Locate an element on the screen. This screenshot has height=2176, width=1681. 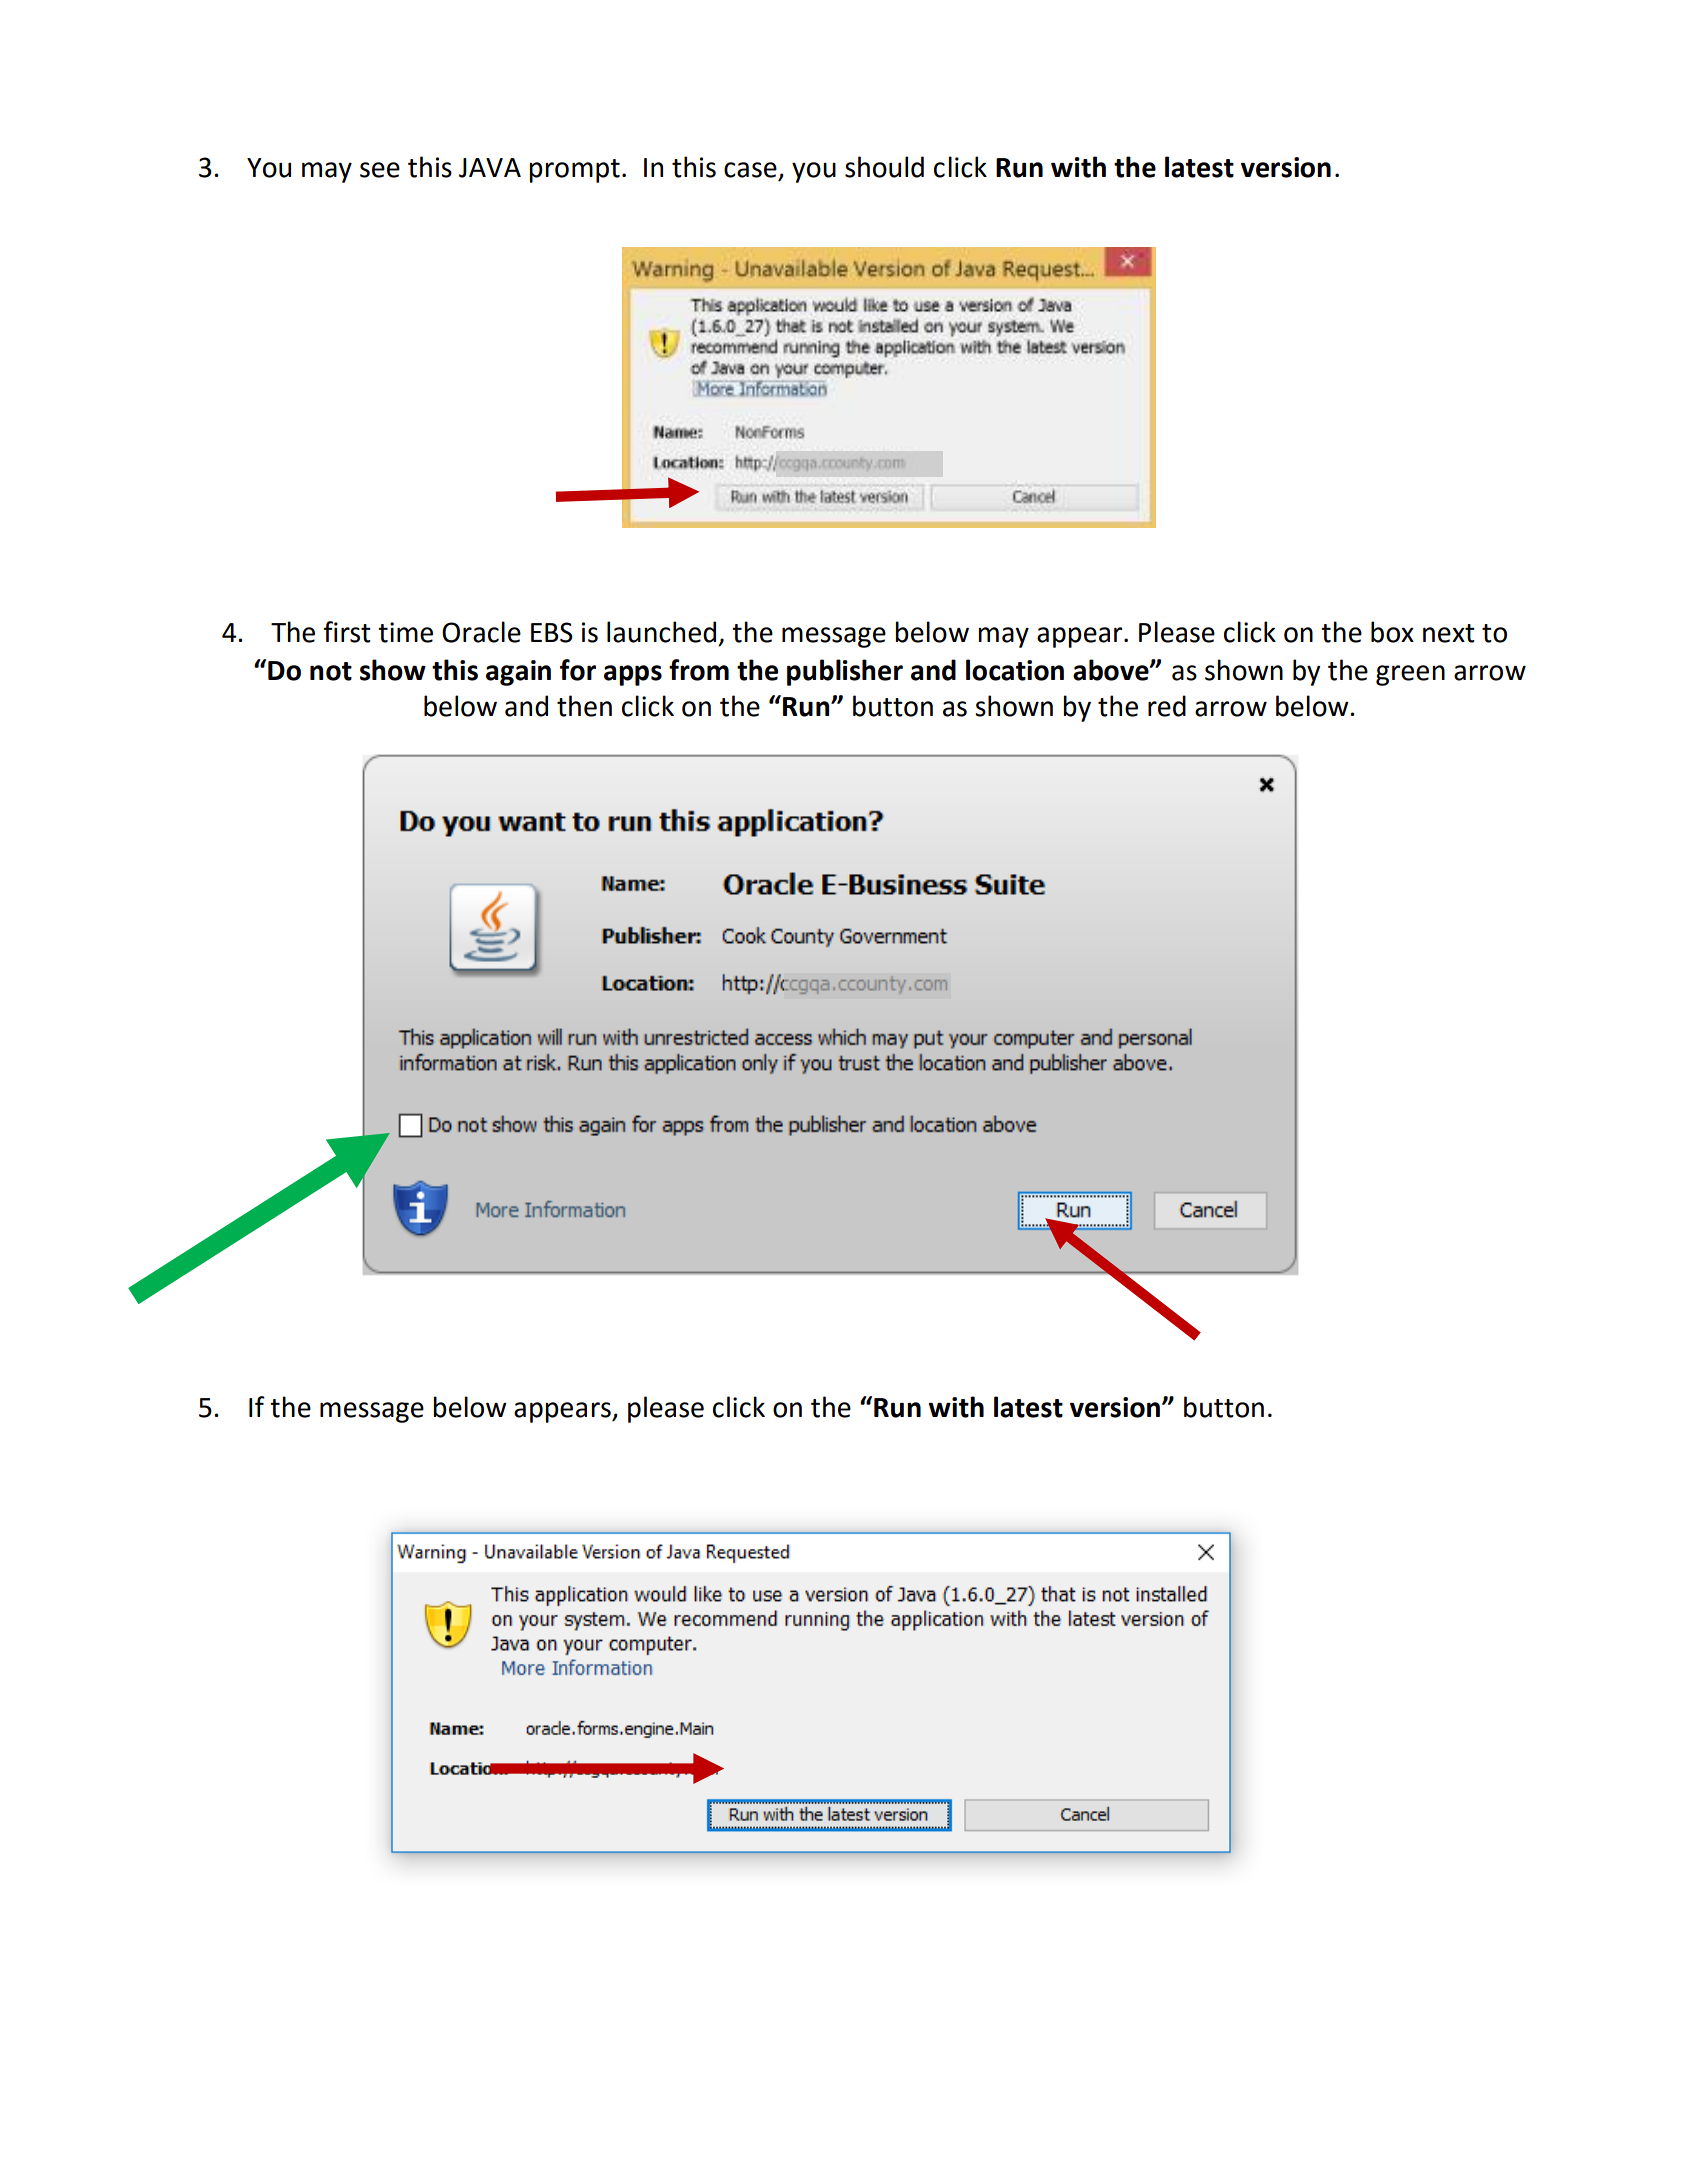
case is located at coordinates (750, 170).
